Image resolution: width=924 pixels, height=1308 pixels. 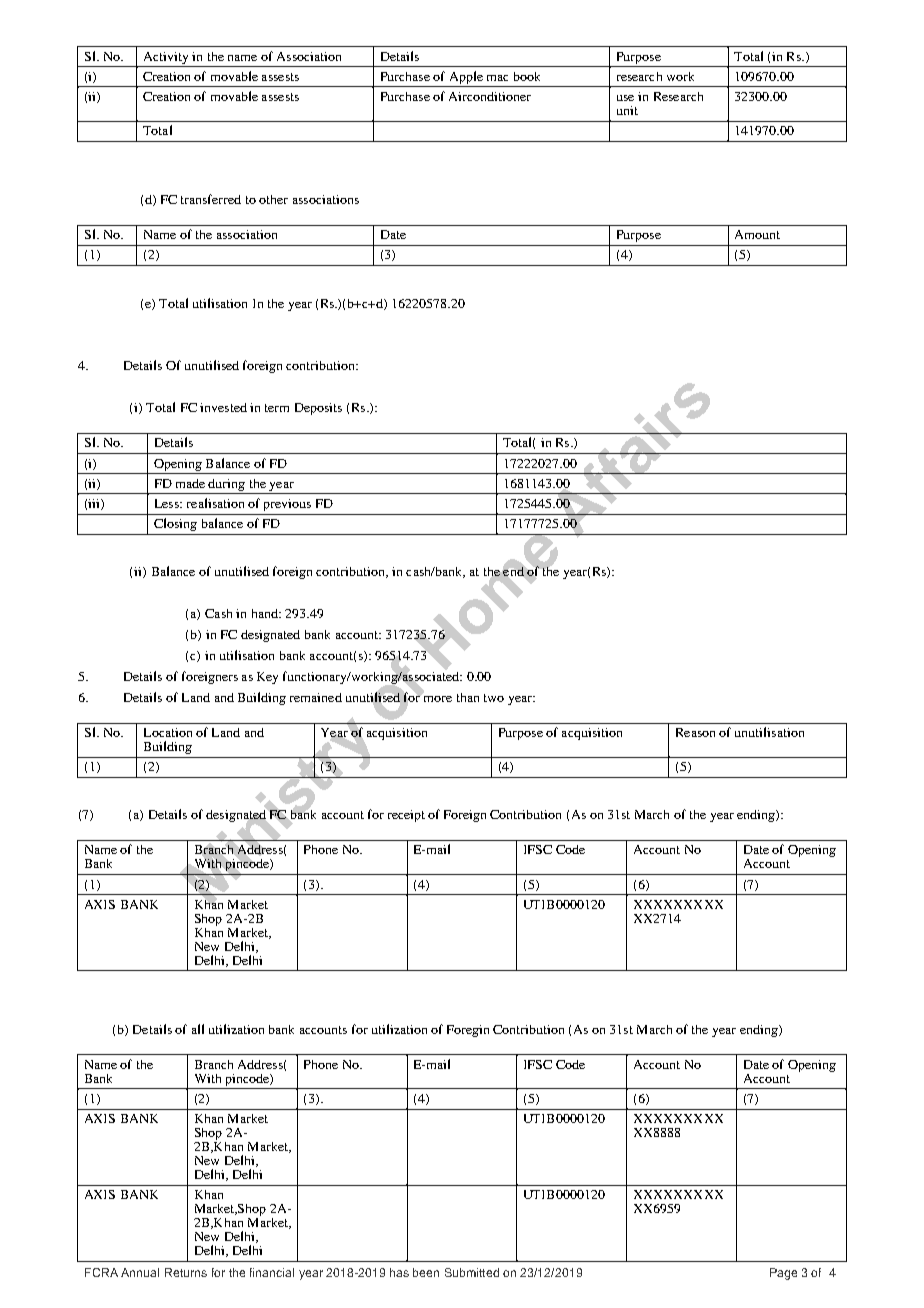 I want to click on Submitted, so click(x=472, y=1272).
